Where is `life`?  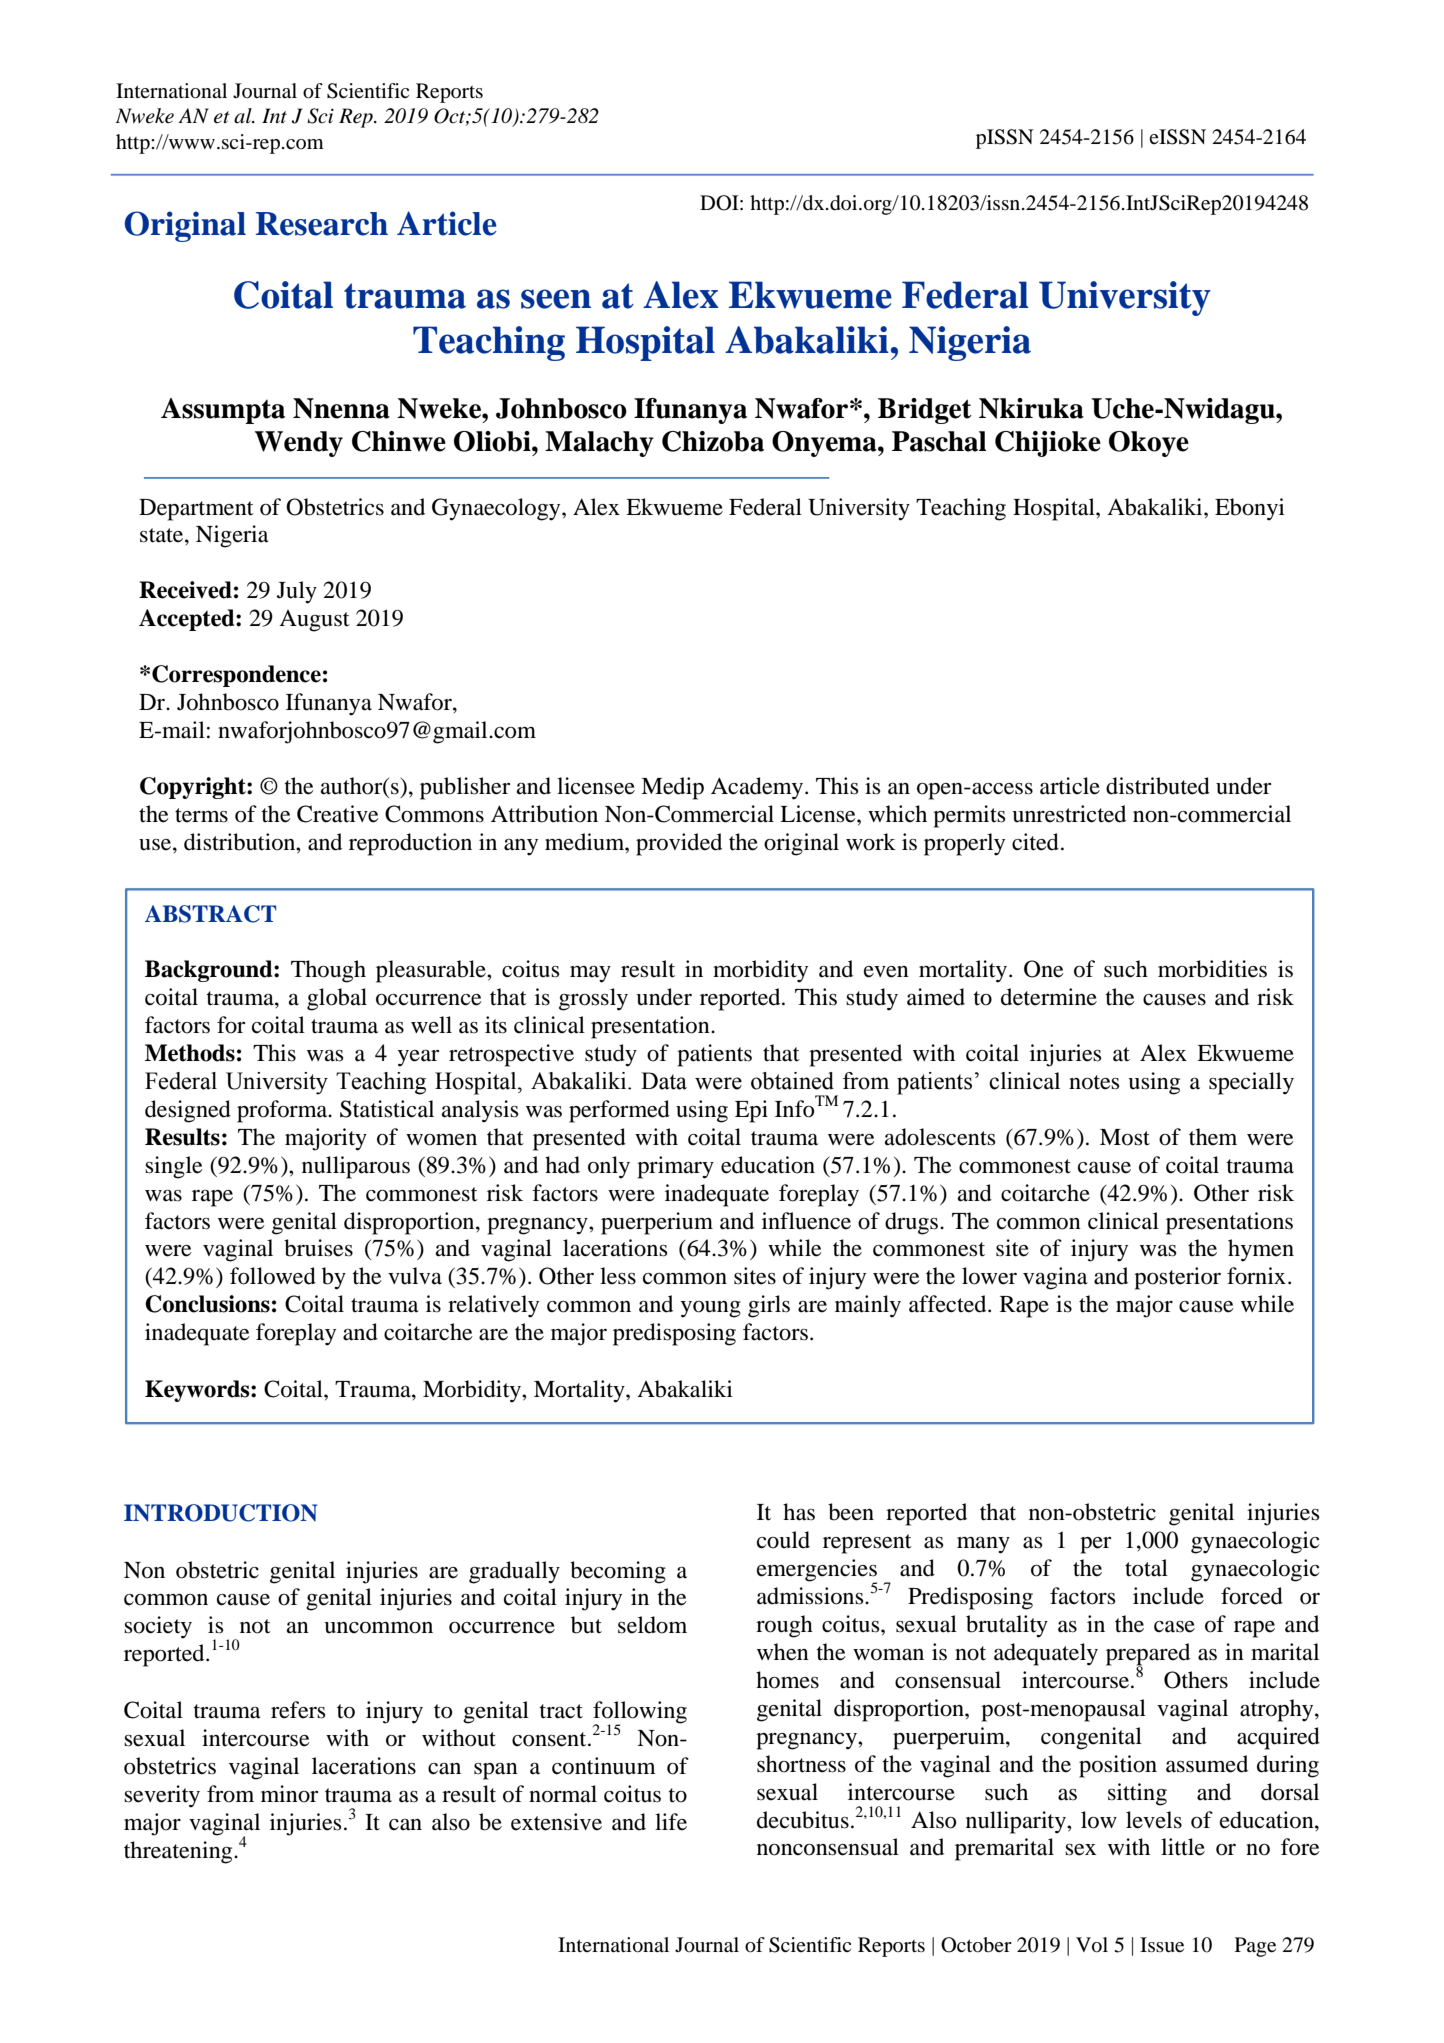
life is located at coordinates (671, 1822).
